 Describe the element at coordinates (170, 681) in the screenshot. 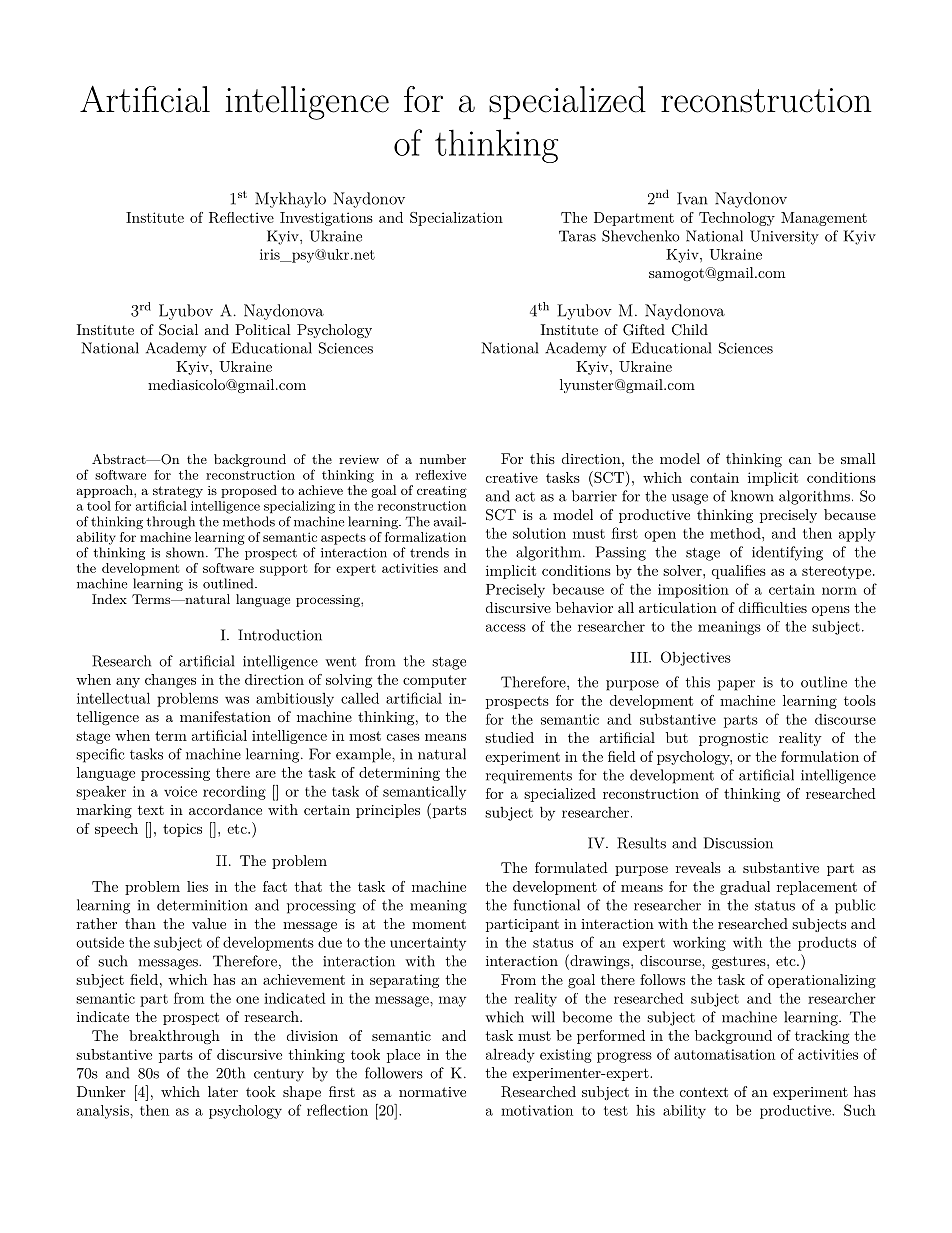

I see `changes` at that location.
